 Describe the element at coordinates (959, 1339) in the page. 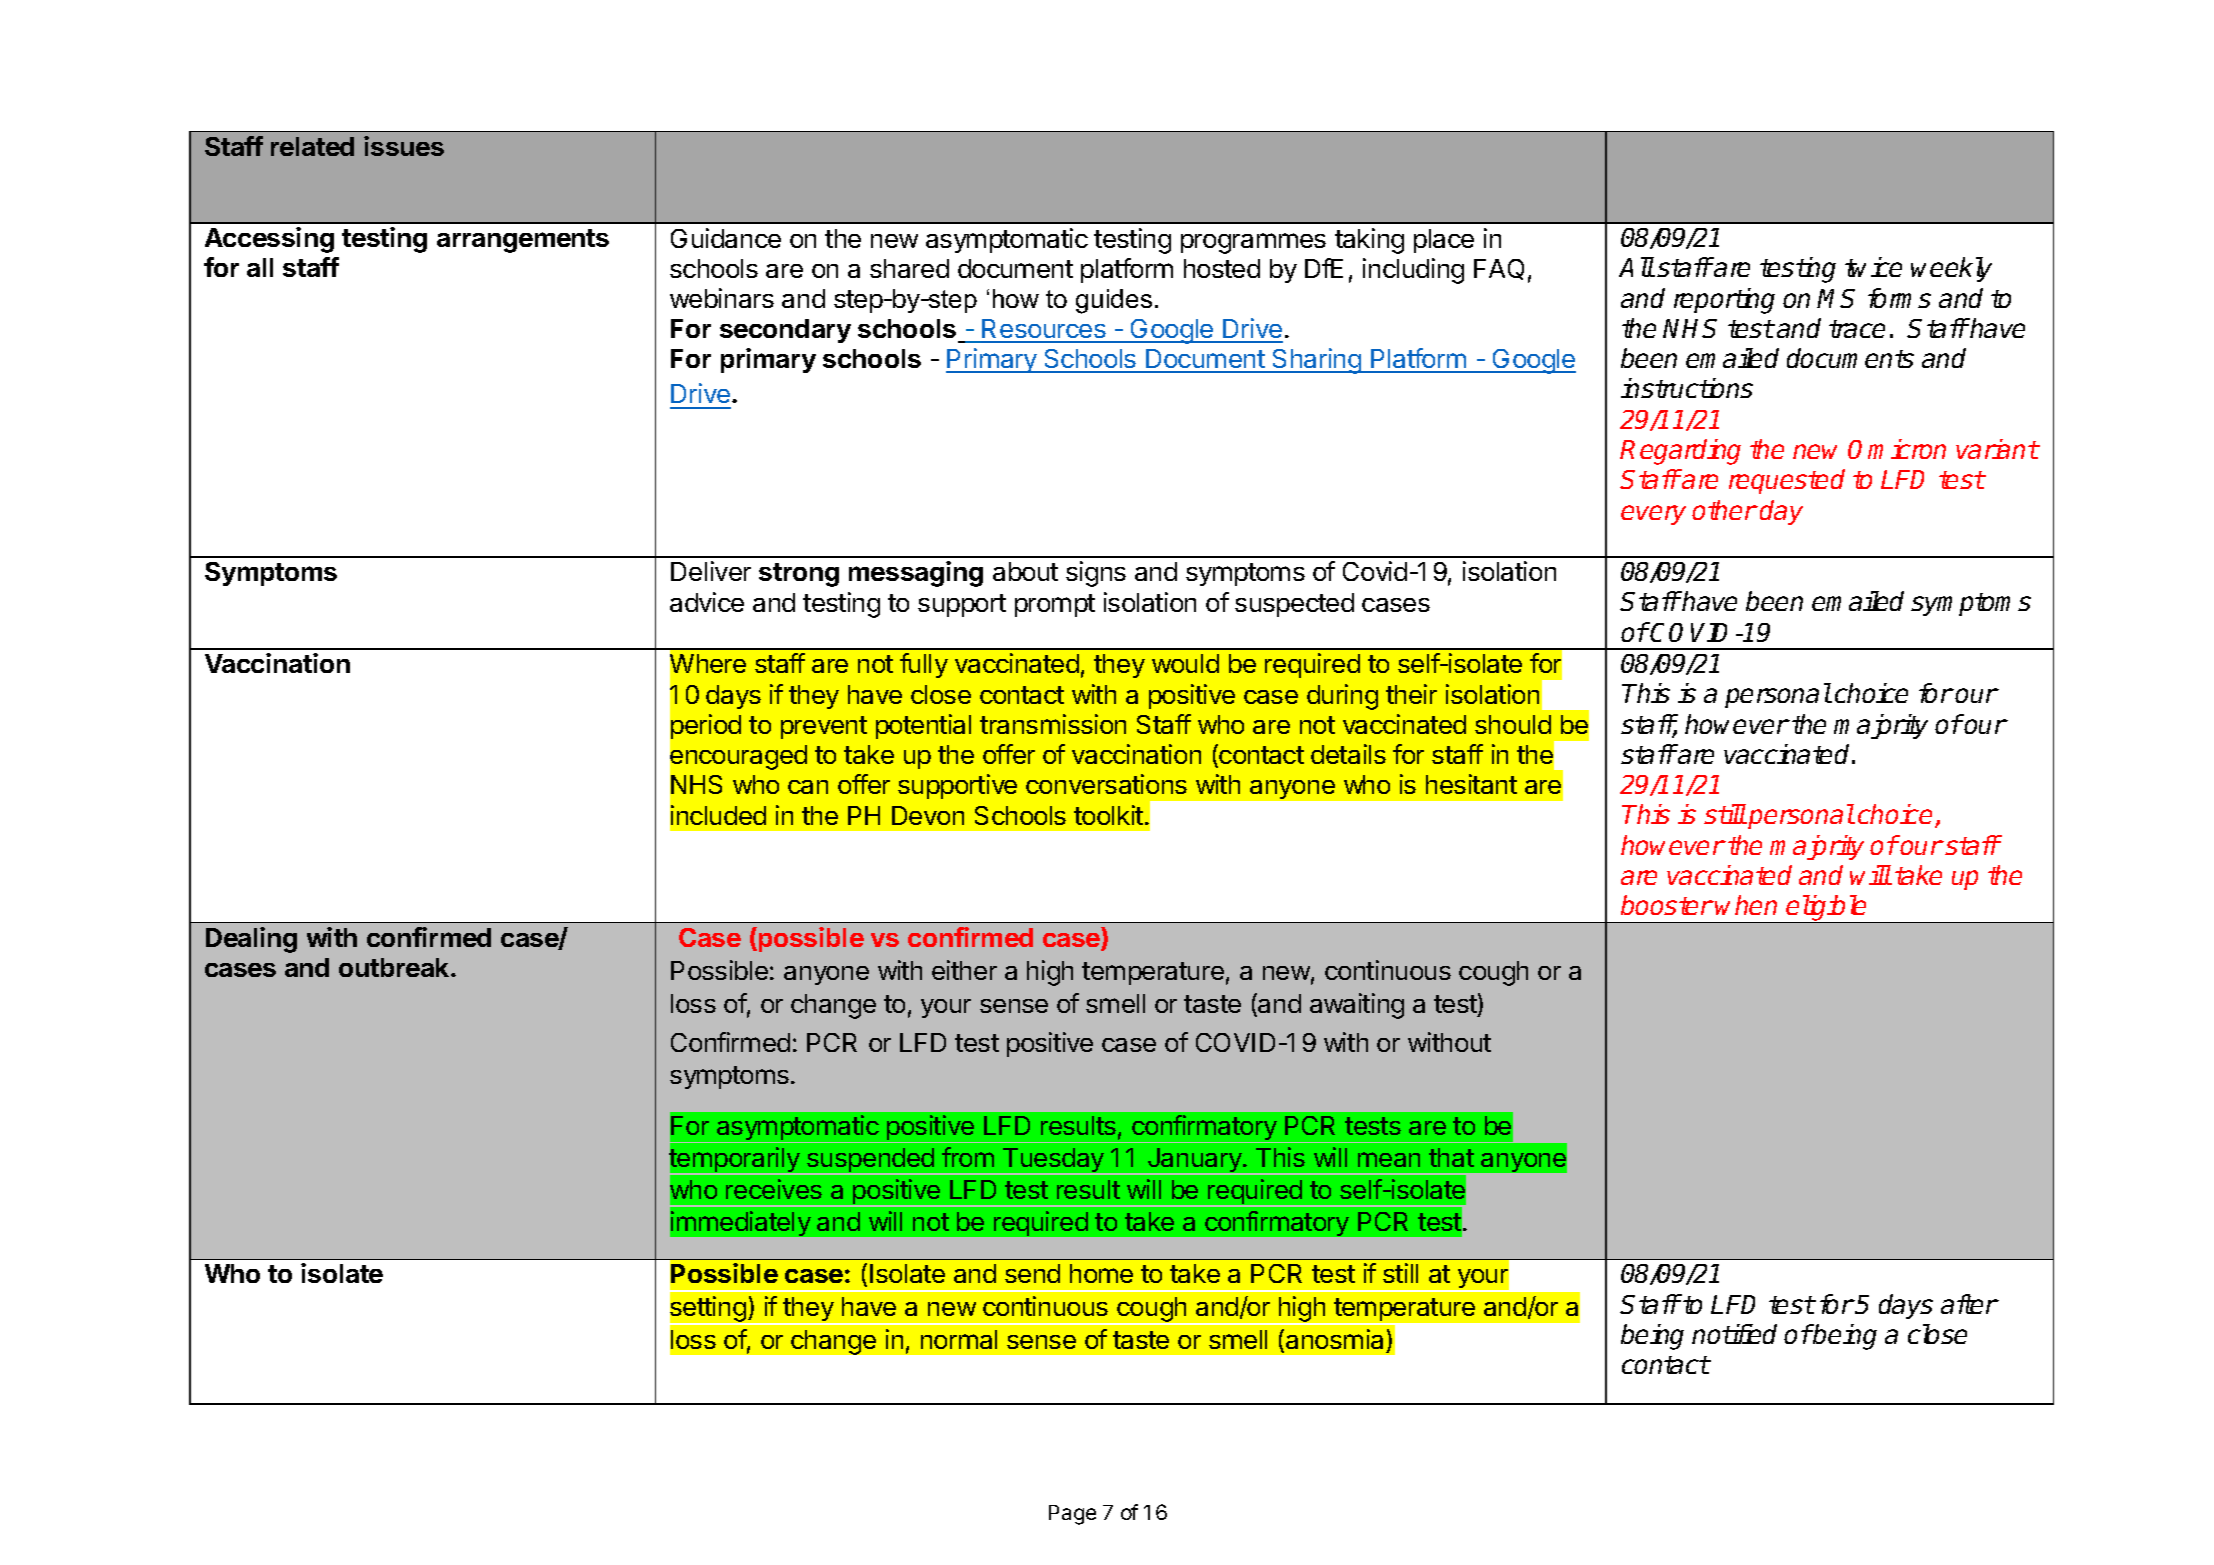

I see `normal` at that location.
